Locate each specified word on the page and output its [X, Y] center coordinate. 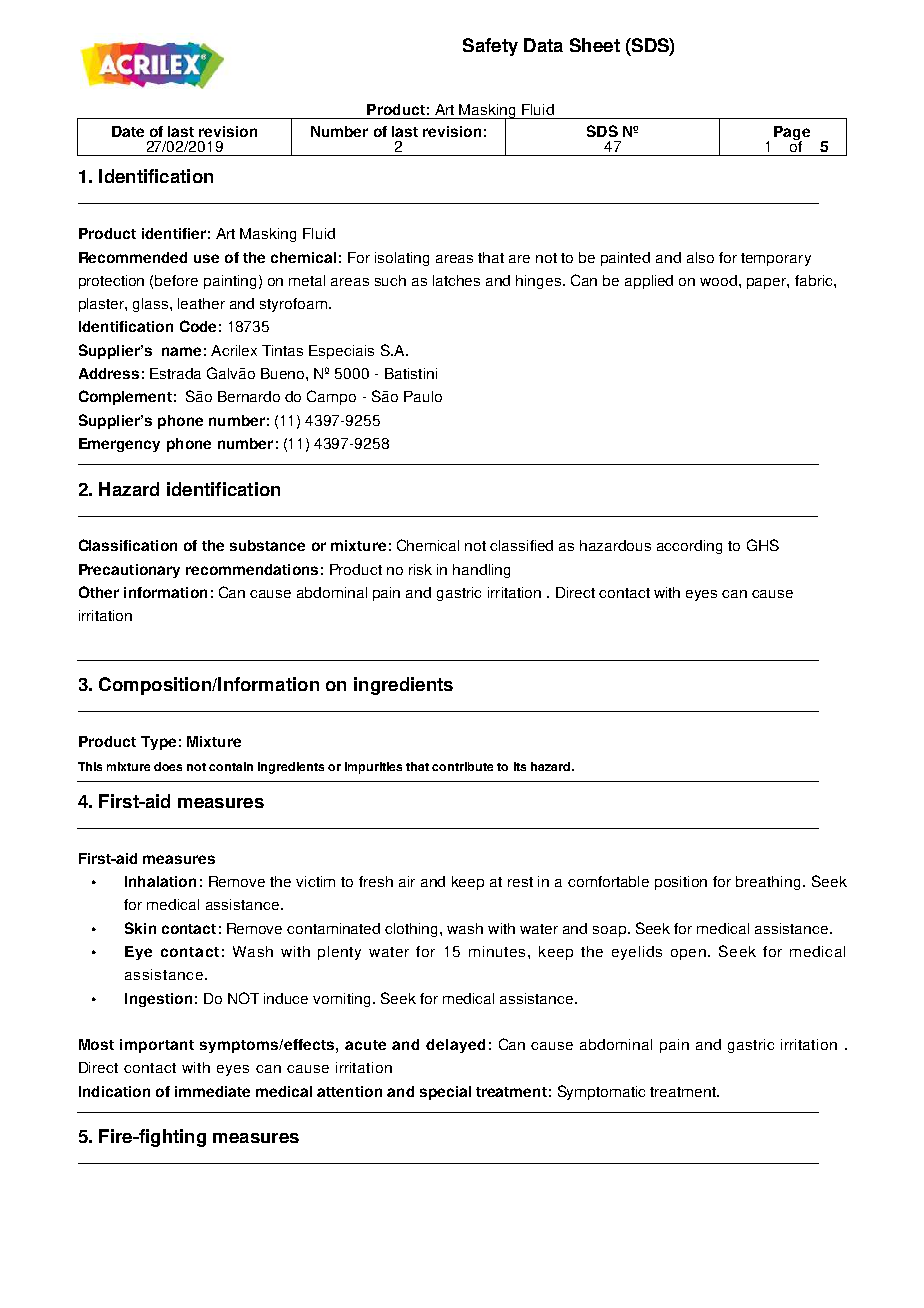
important [157, 1046]
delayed [455, 1046]
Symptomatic [601, 1092]
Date [128, 131]
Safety [490, 47]
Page [792, 134]
